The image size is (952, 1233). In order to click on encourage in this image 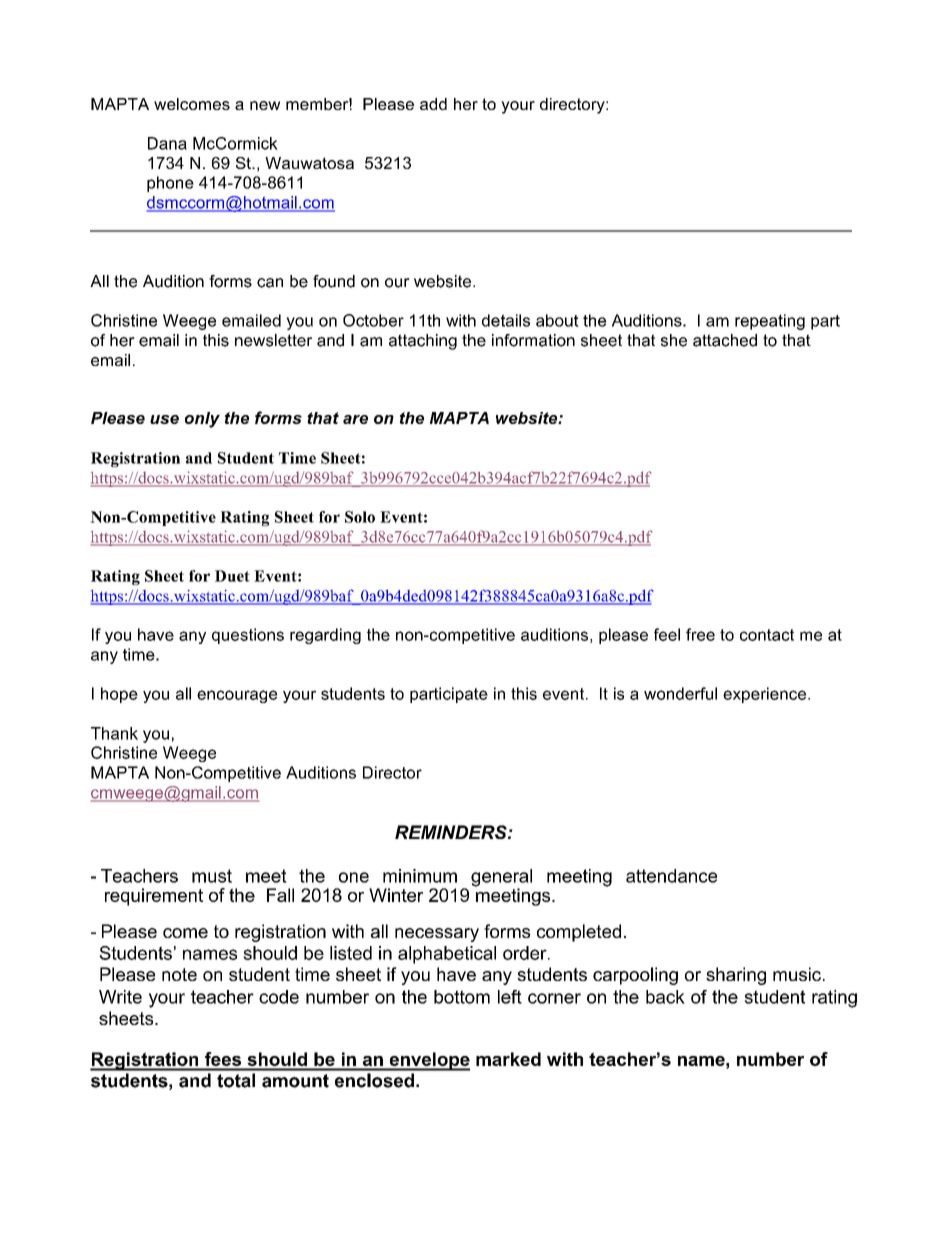, I will do `click(237, 696)`.
